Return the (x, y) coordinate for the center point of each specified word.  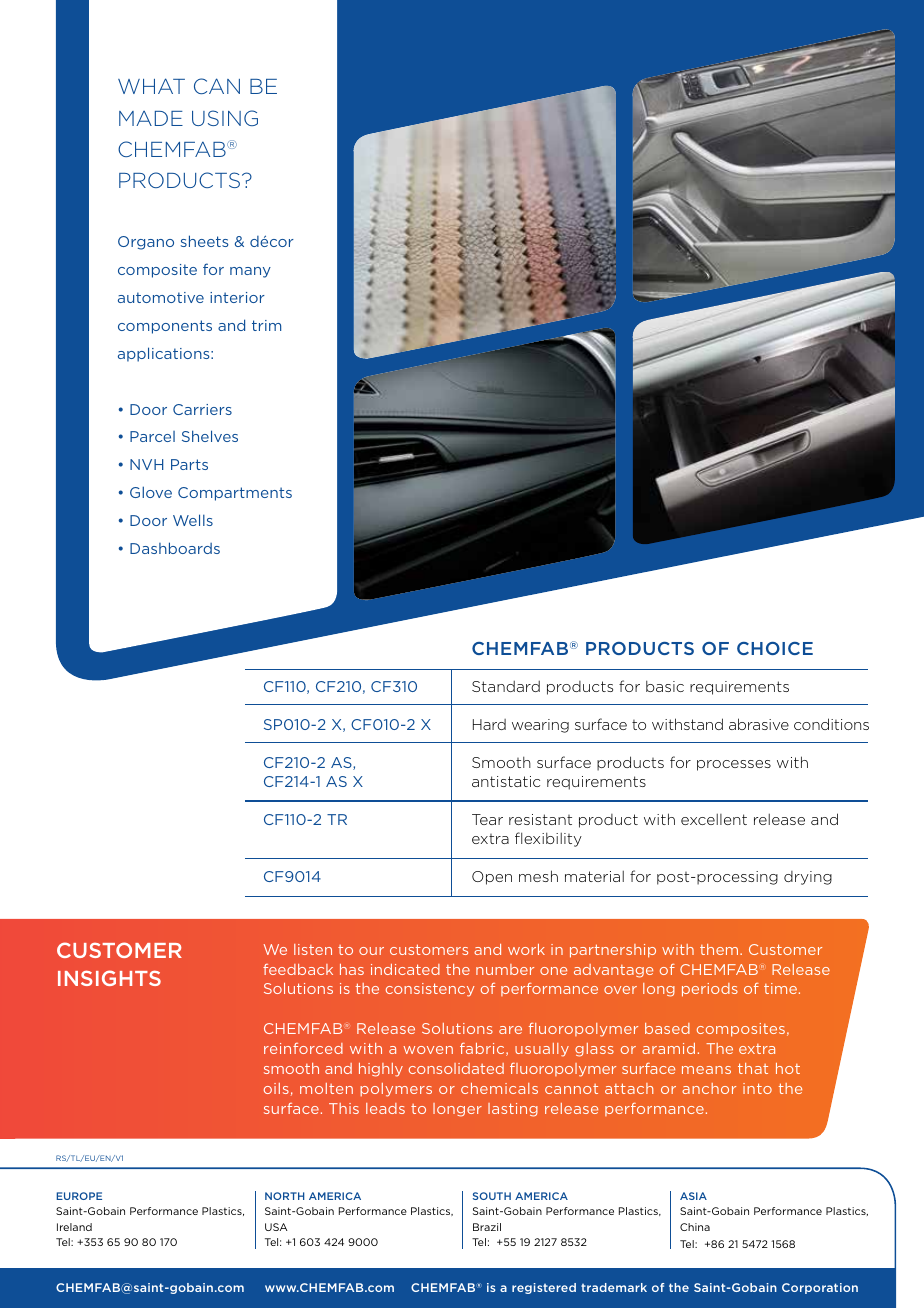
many (250, 272)
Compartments (235, 494)
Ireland (74, 1227)
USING (225, 118)
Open (492, 878)
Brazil (487, 1227)
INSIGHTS (109, 978)
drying (808, 878)
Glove (151, 492)
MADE (151, 118)
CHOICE (775, 648)
